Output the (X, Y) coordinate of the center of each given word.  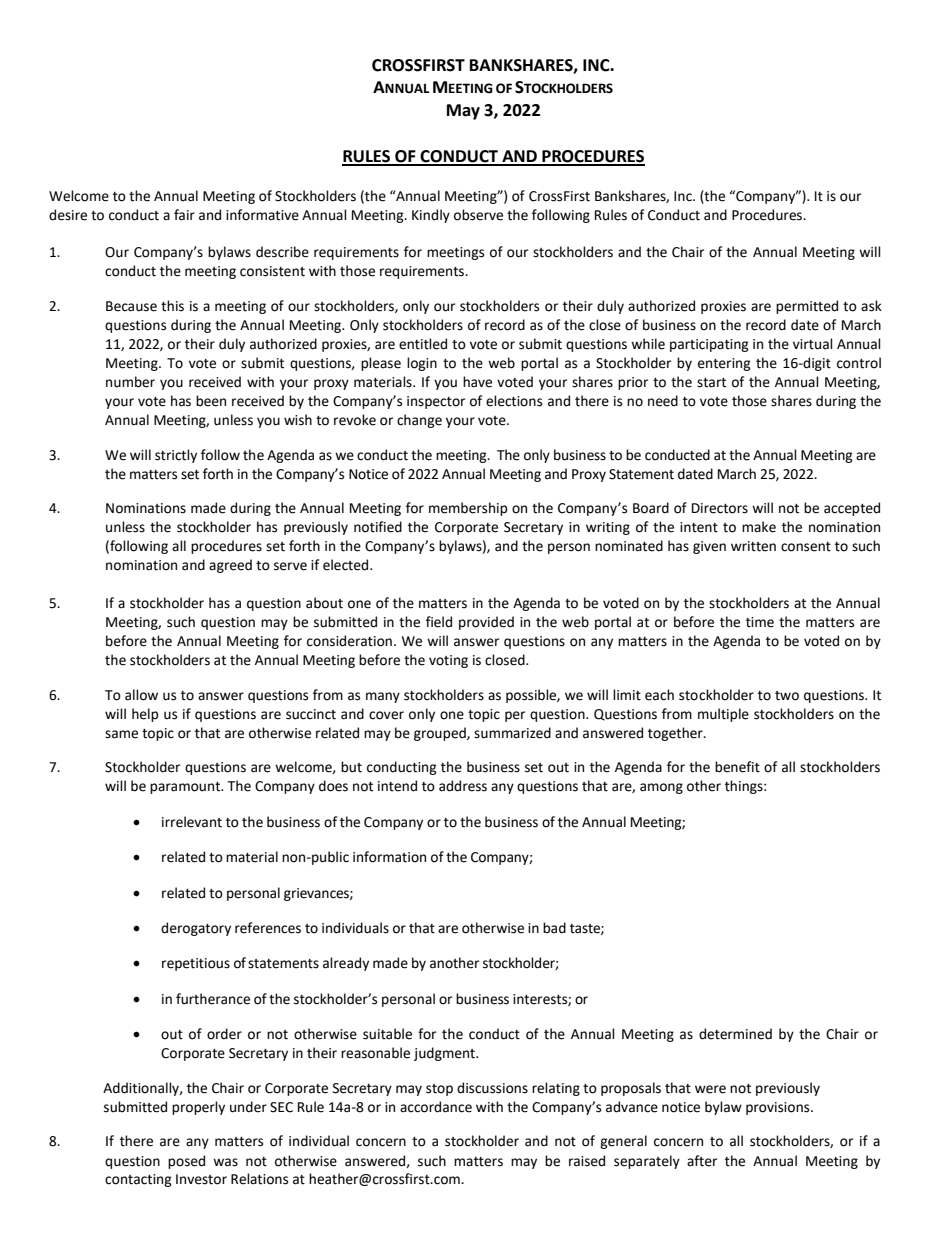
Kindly (431, 216)
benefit (737, 767)
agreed (230, 566)
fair (184, 215)
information (389, 857)
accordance (436, 1107)
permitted (807, 307)
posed (186, 1162)
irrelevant (192, 822)
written (753, 546)
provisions (779, 1108)
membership (468, 509)
